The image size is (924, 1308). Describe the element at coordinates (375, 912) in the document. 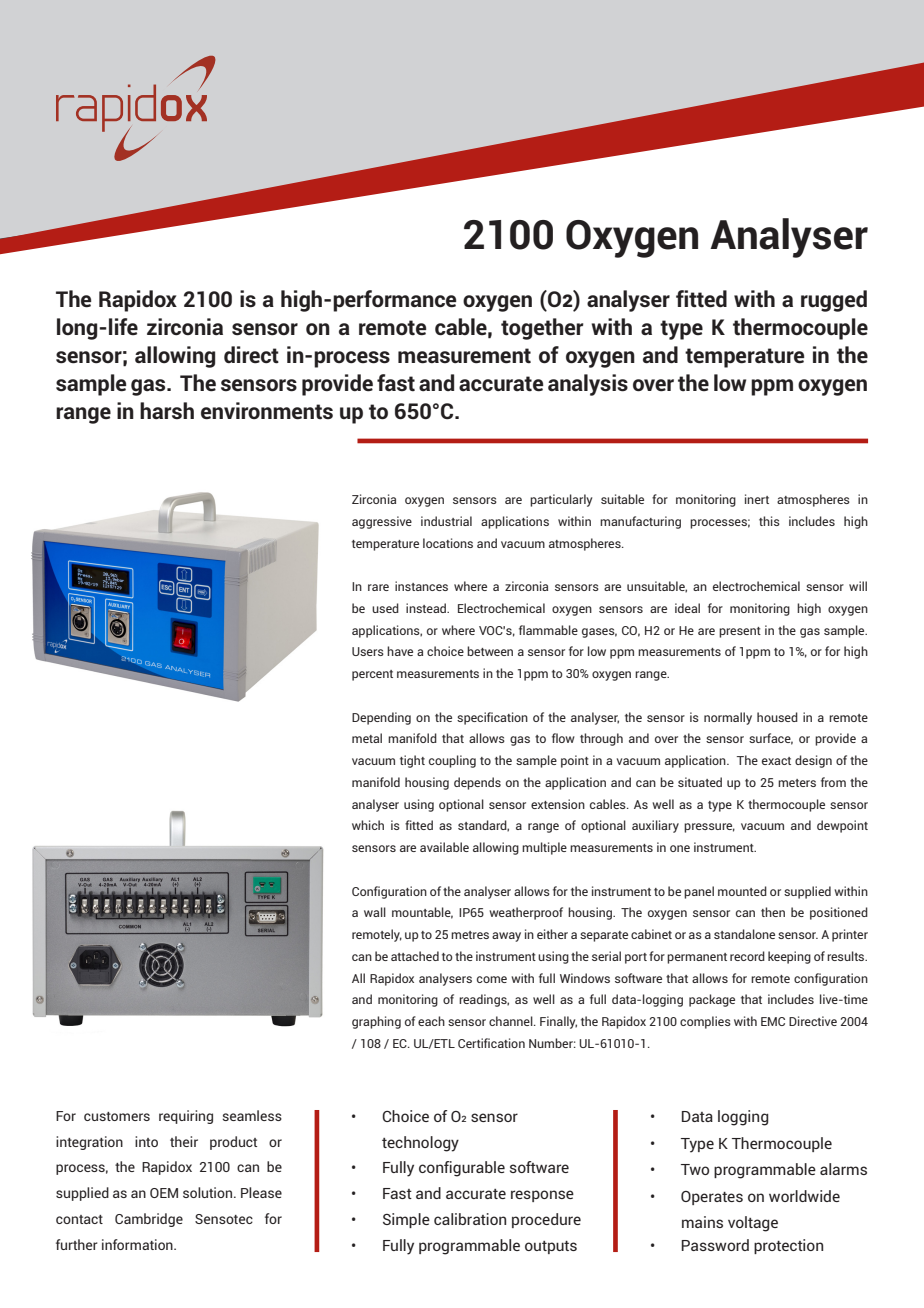

I see `wall` at that location.
